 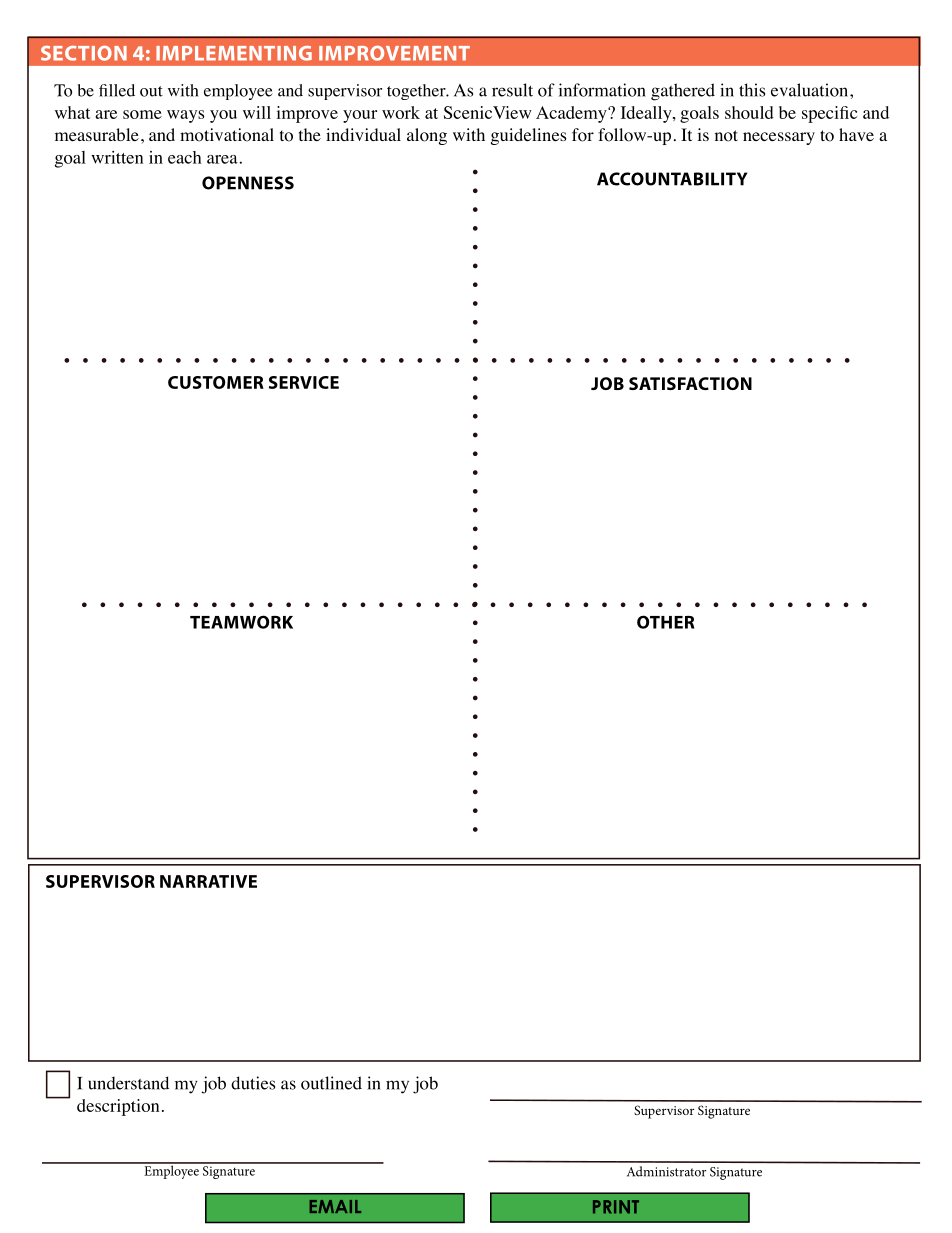 What do you see at coordinates (304, 382) in the screenshot?
I see `SERVICE` at bounding box center [304, 382].
